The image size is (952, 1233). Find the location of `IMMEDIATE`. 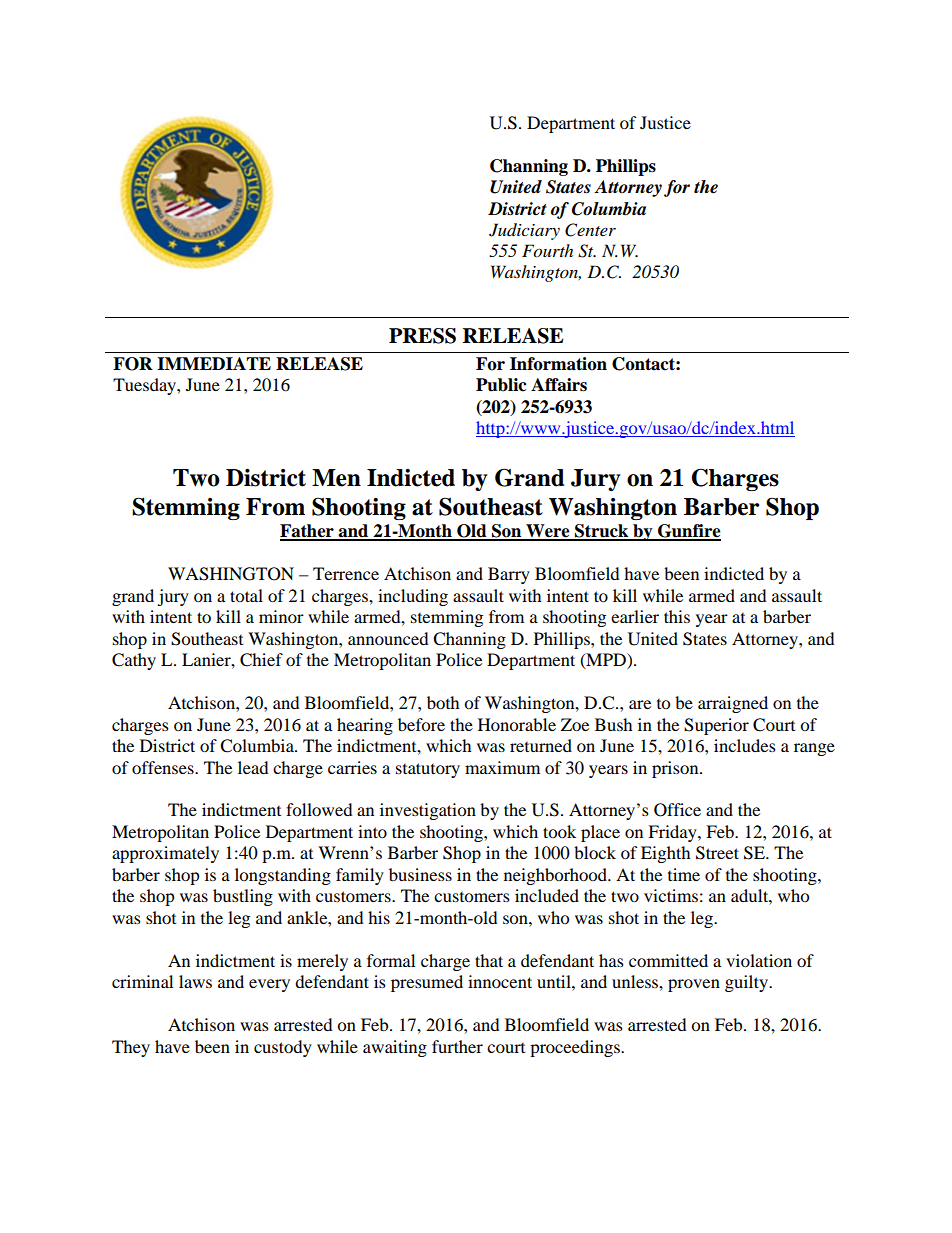

IMMEDIATE is located at coordinates (214, 363).
